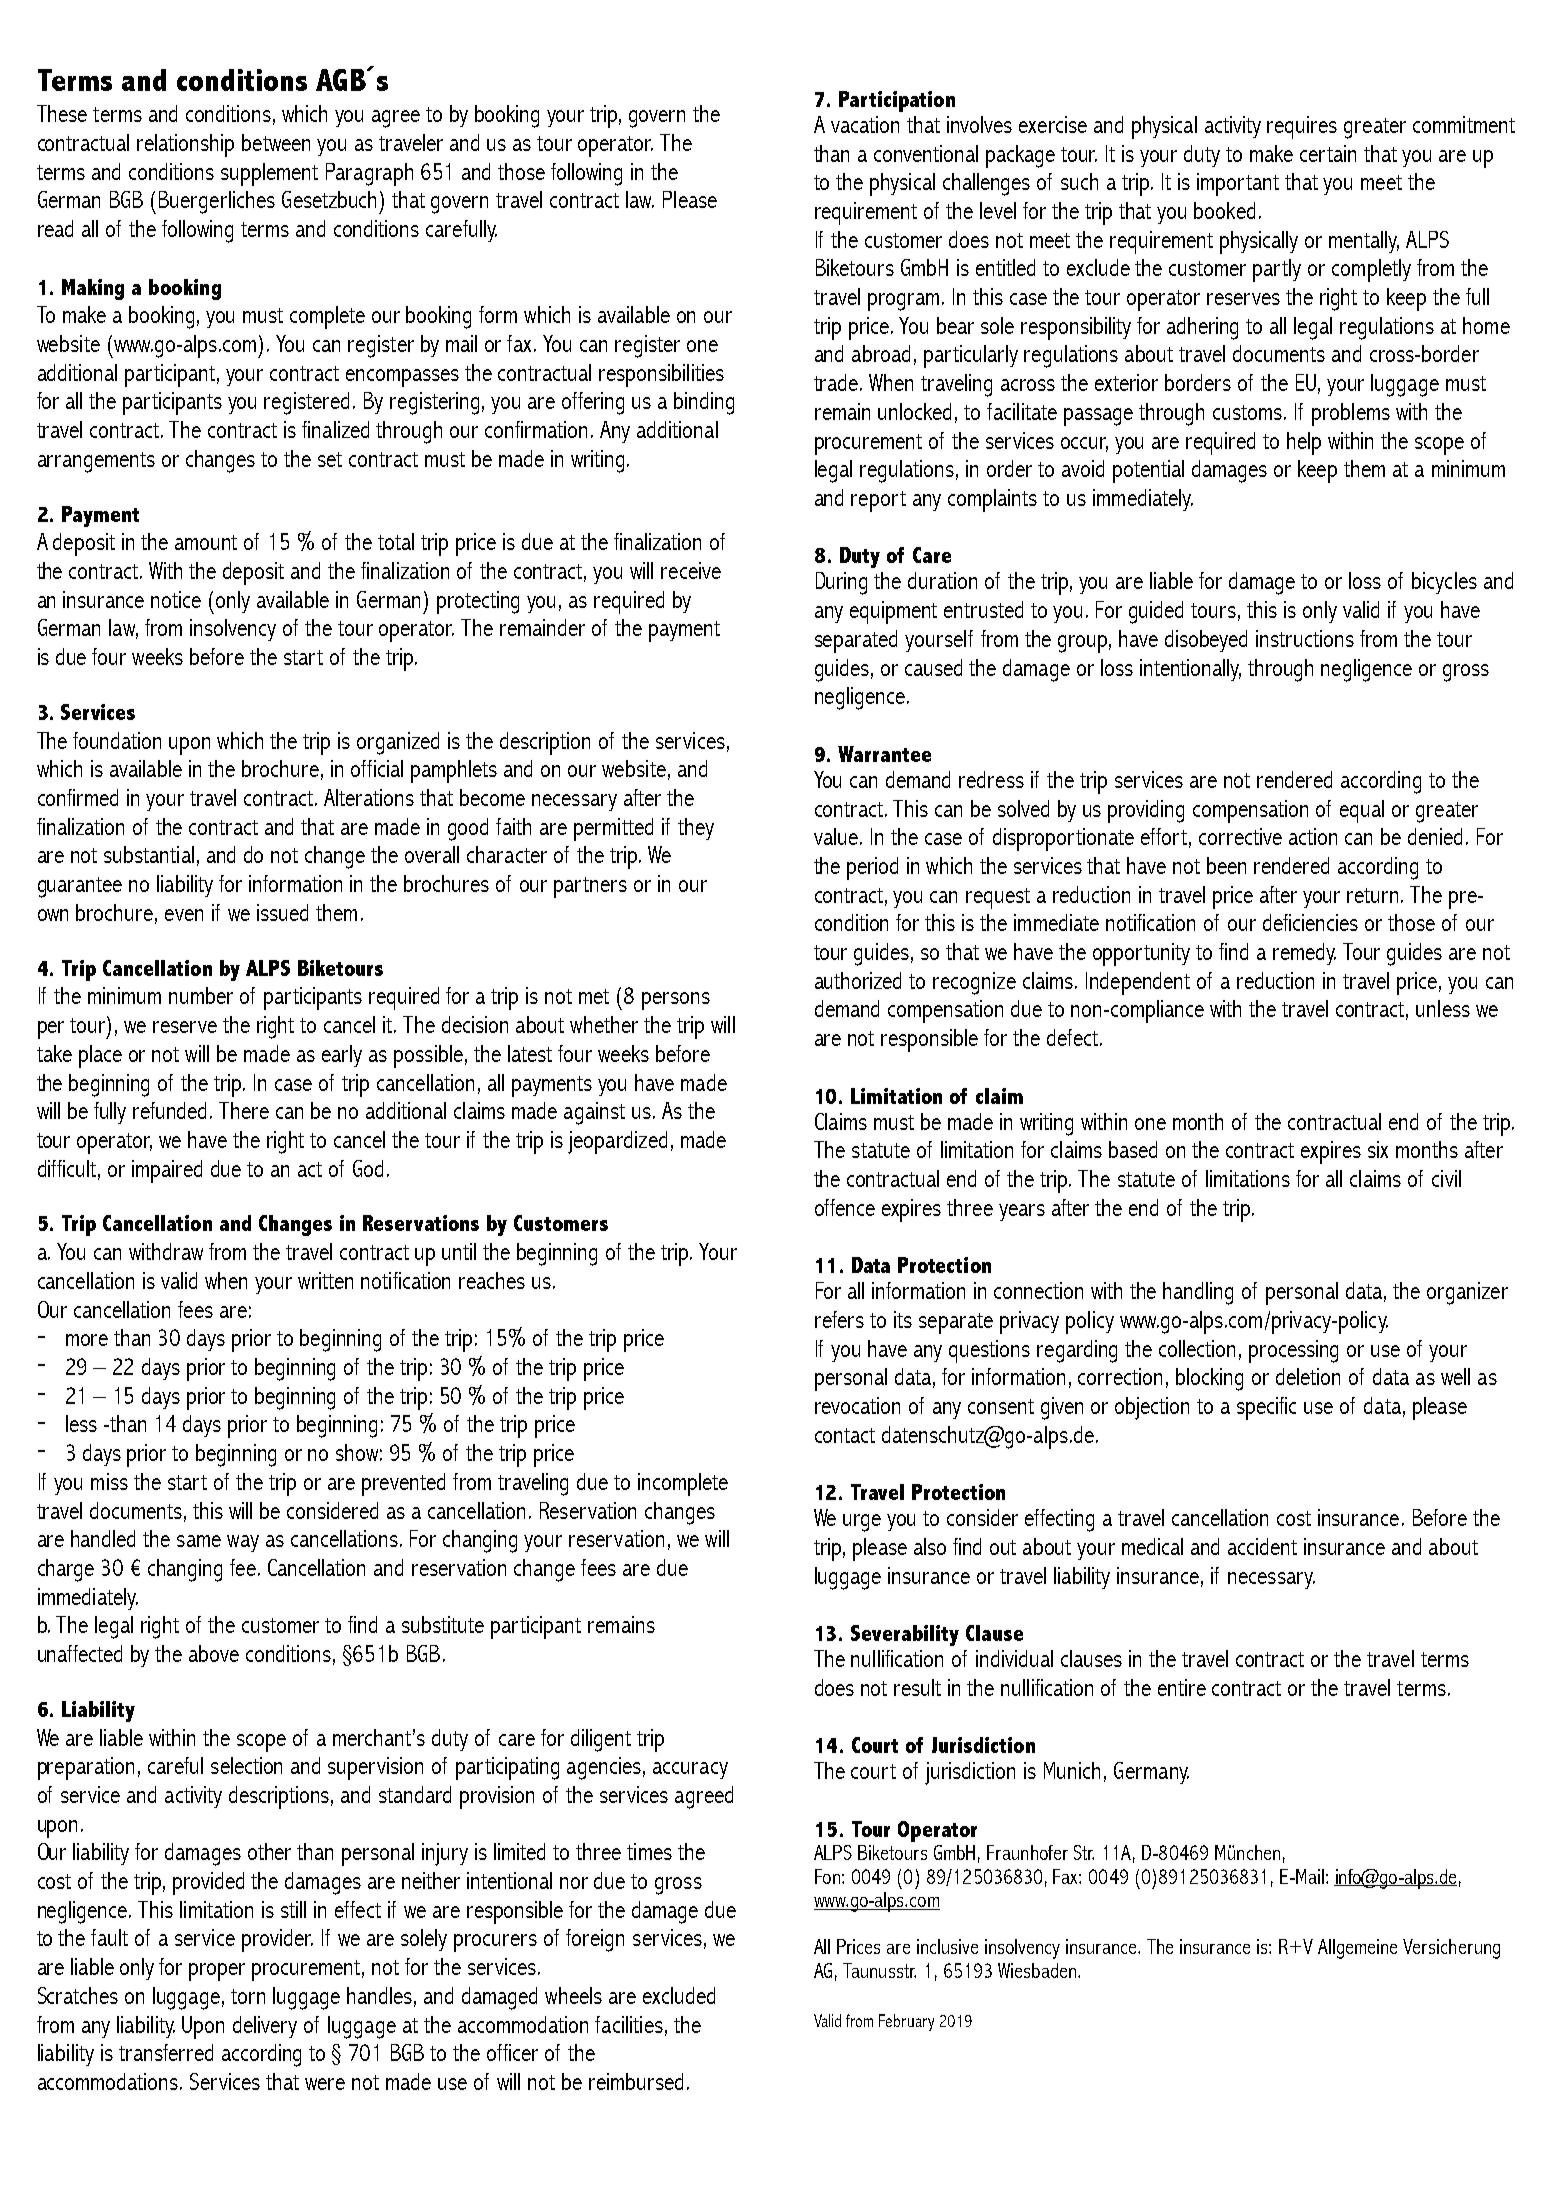 This image has width=1553, height=2197. What do you see at coordinates (265, 2027) in the image?
I see `delivery` at bounding box center [265, 2027].
